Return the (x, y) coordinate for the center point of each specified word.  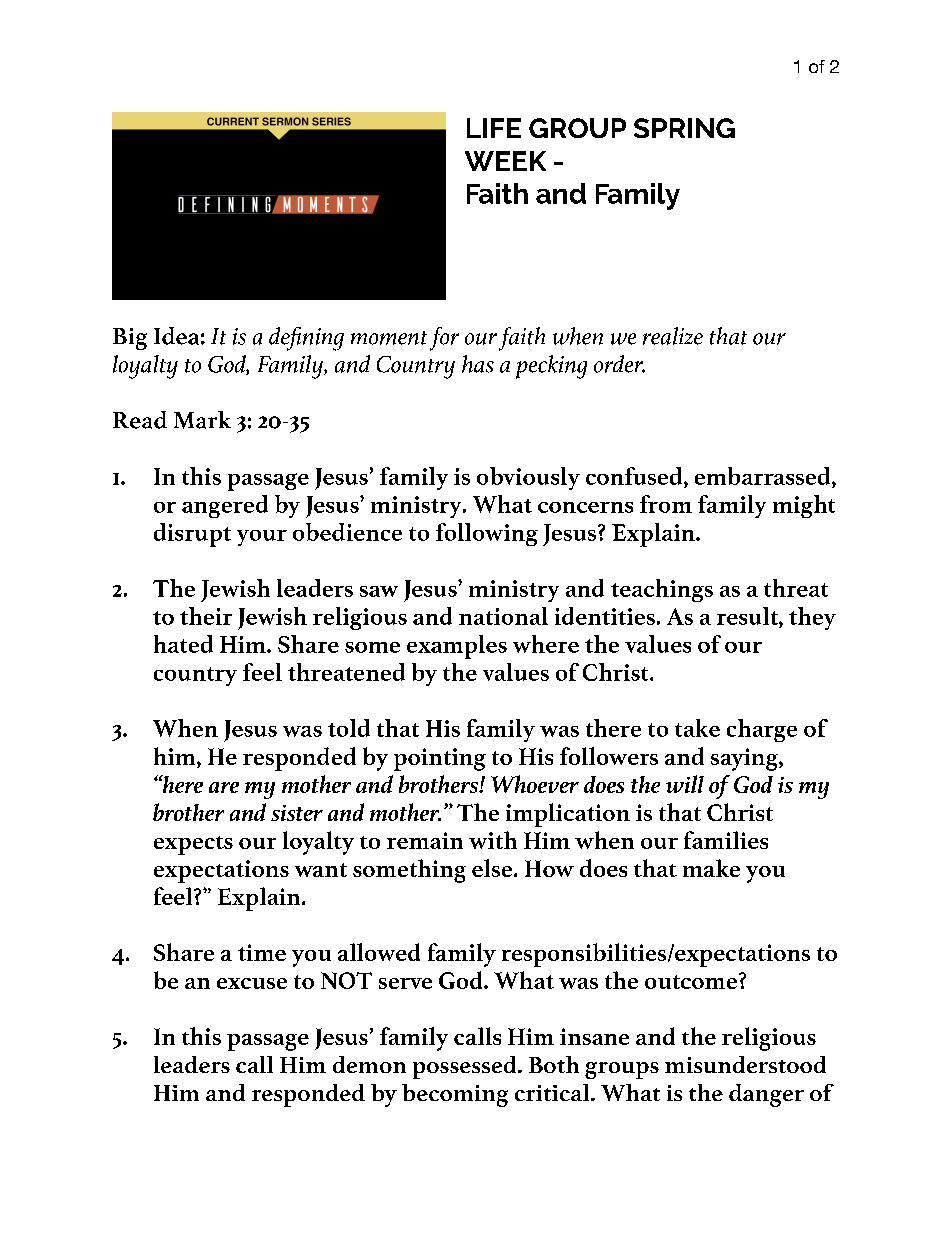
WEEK (505, 161)
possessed (466, 1067)
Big (130, 339)
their (206, 616)
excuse (252, 983)
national (503, 616)
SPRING (684, 128)
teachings (662, 590)
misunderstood (745, 1064)
